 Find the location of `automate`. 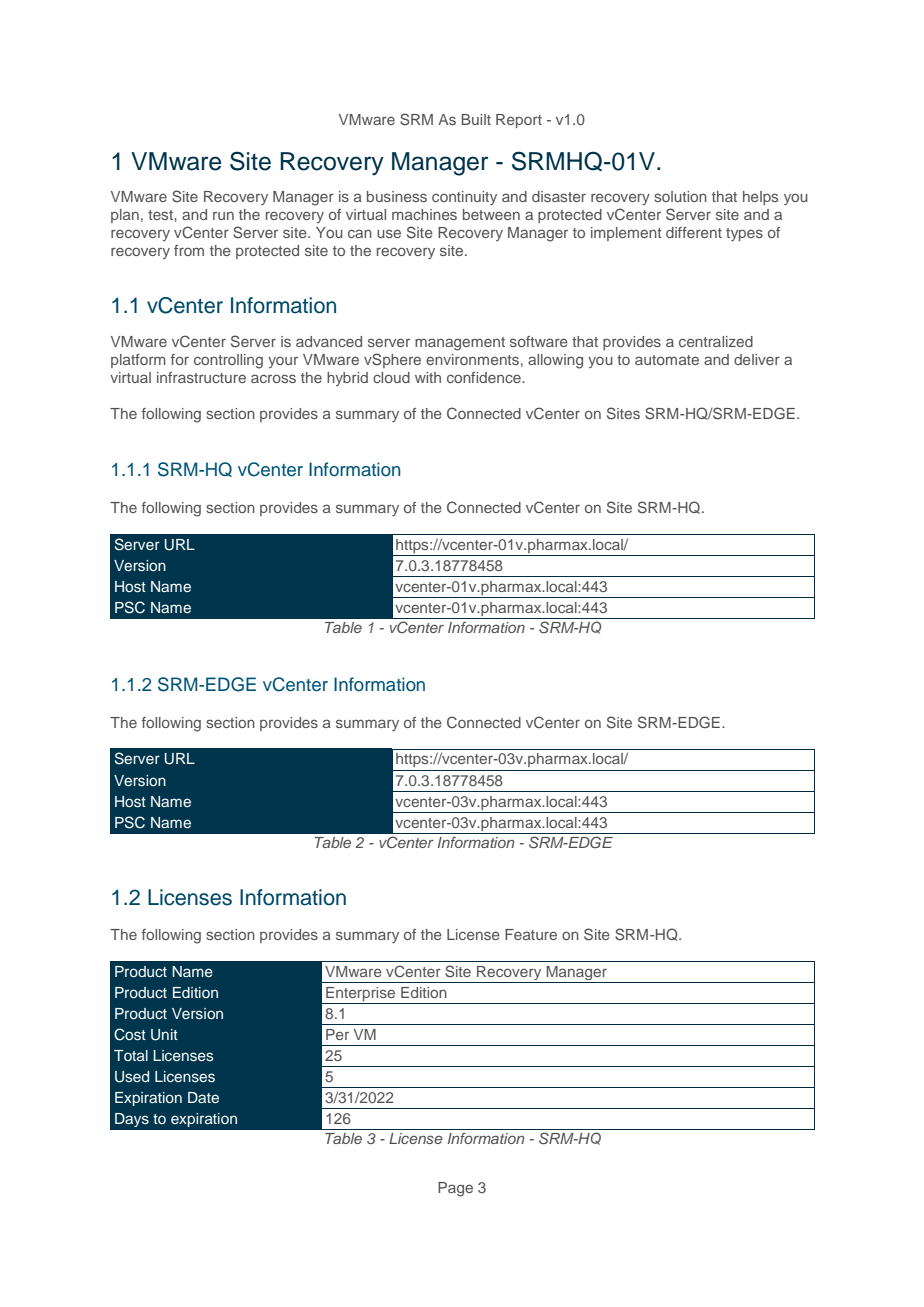

automate is located at coordinates (667, 360).
